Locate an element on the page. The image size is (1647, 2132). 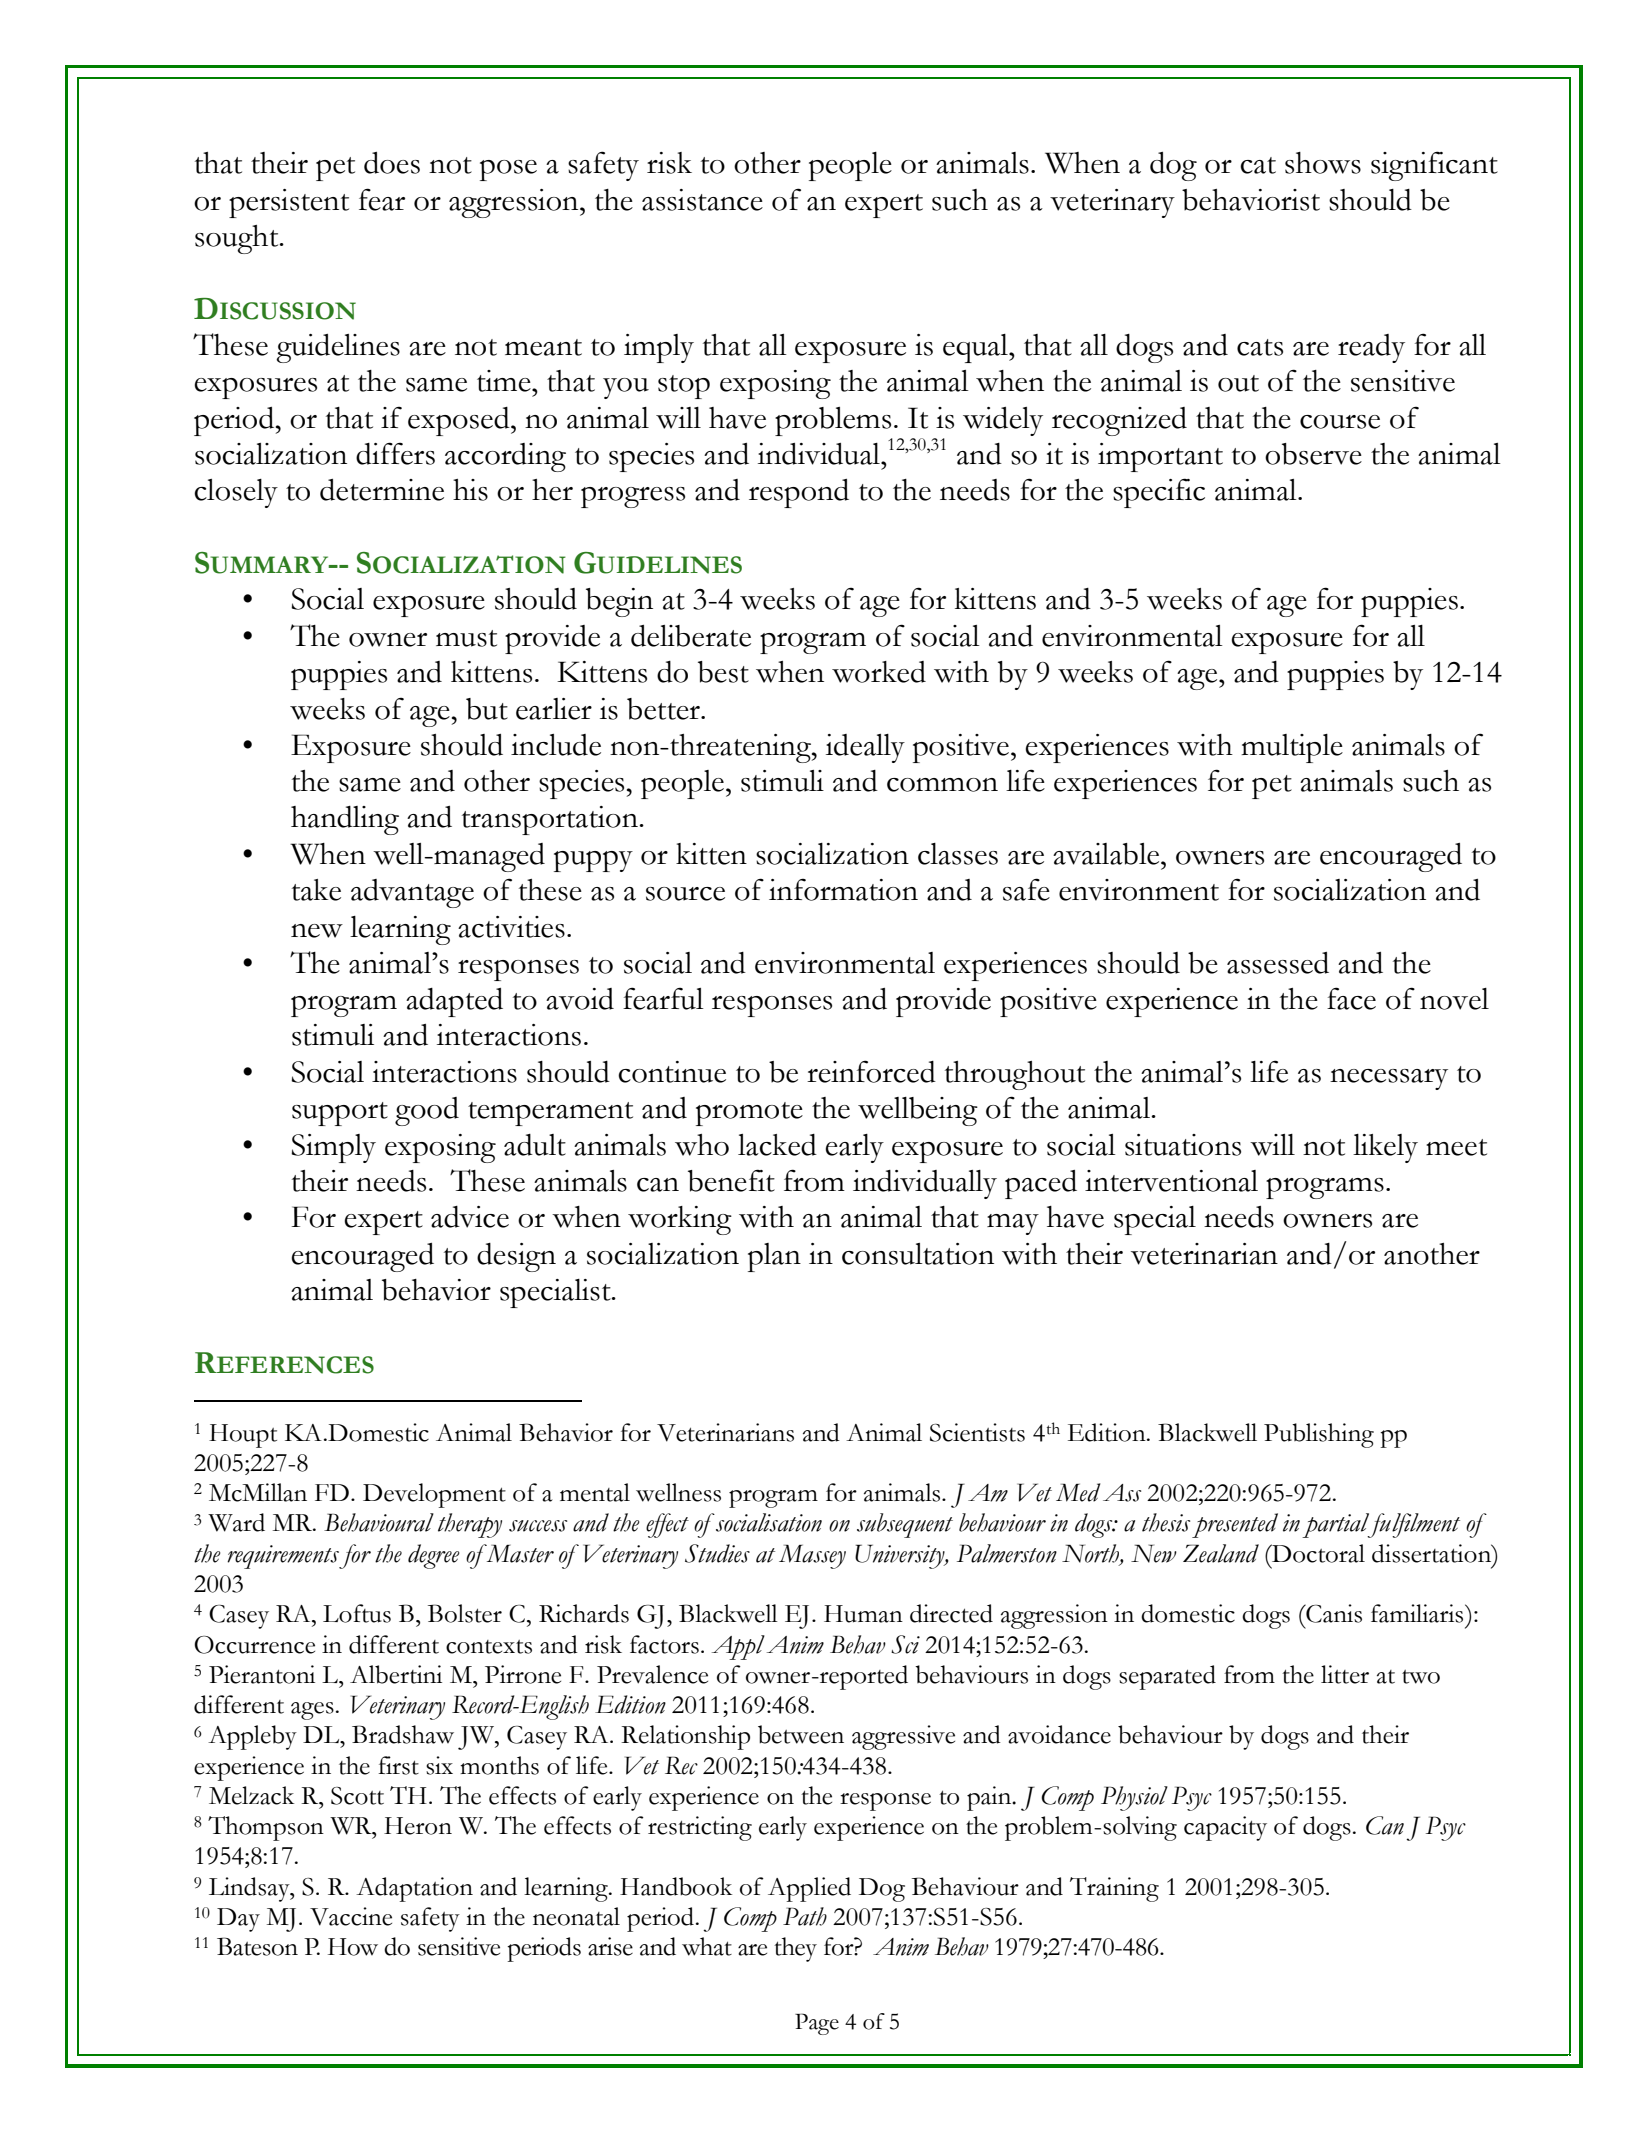
support is located at coordinates (340, 1114).
